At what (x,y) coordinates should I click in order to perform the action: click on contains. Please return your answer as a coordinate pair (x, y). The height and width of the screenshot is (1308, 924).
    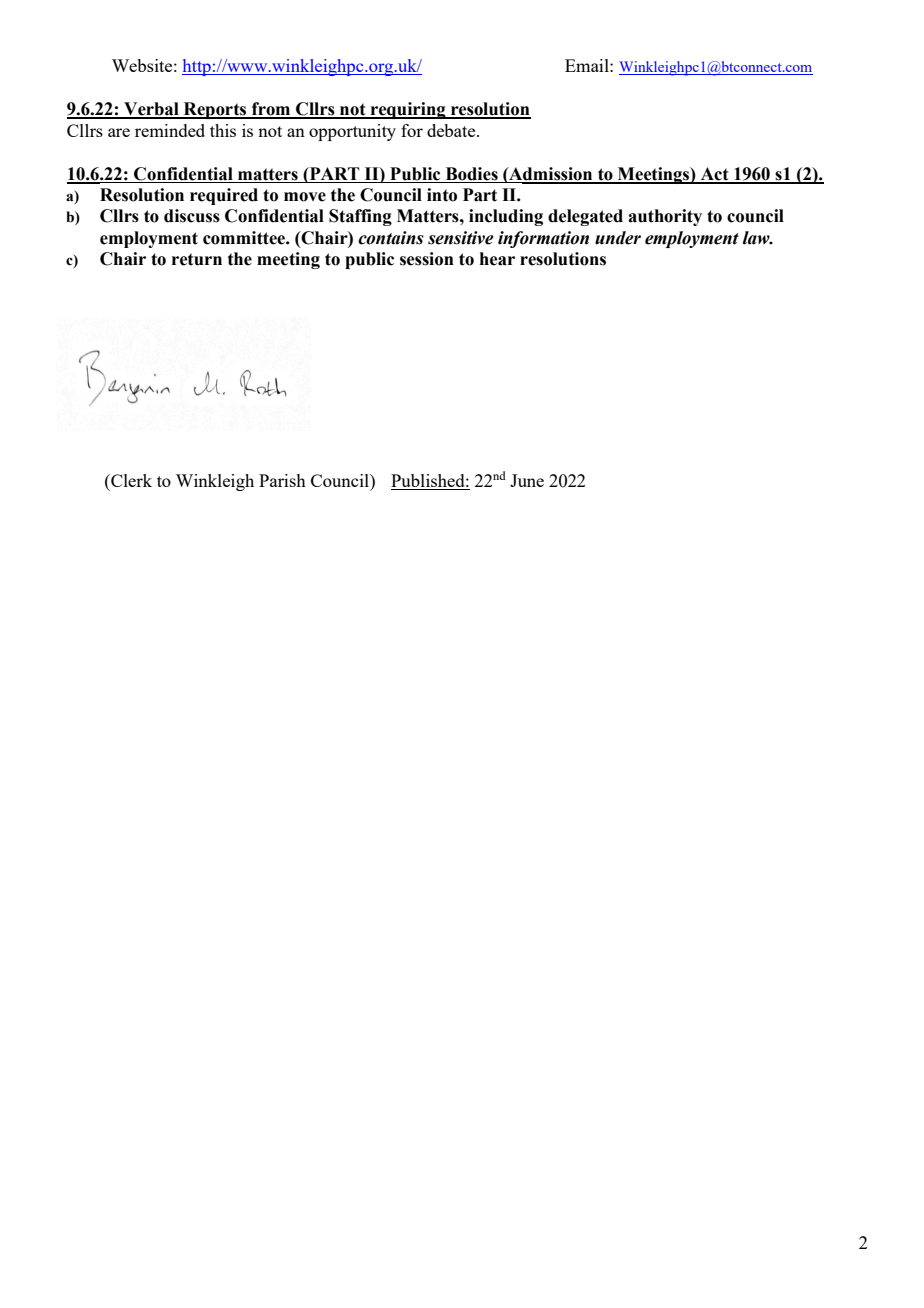
    Looking at the image, I should click on (391, 238).
